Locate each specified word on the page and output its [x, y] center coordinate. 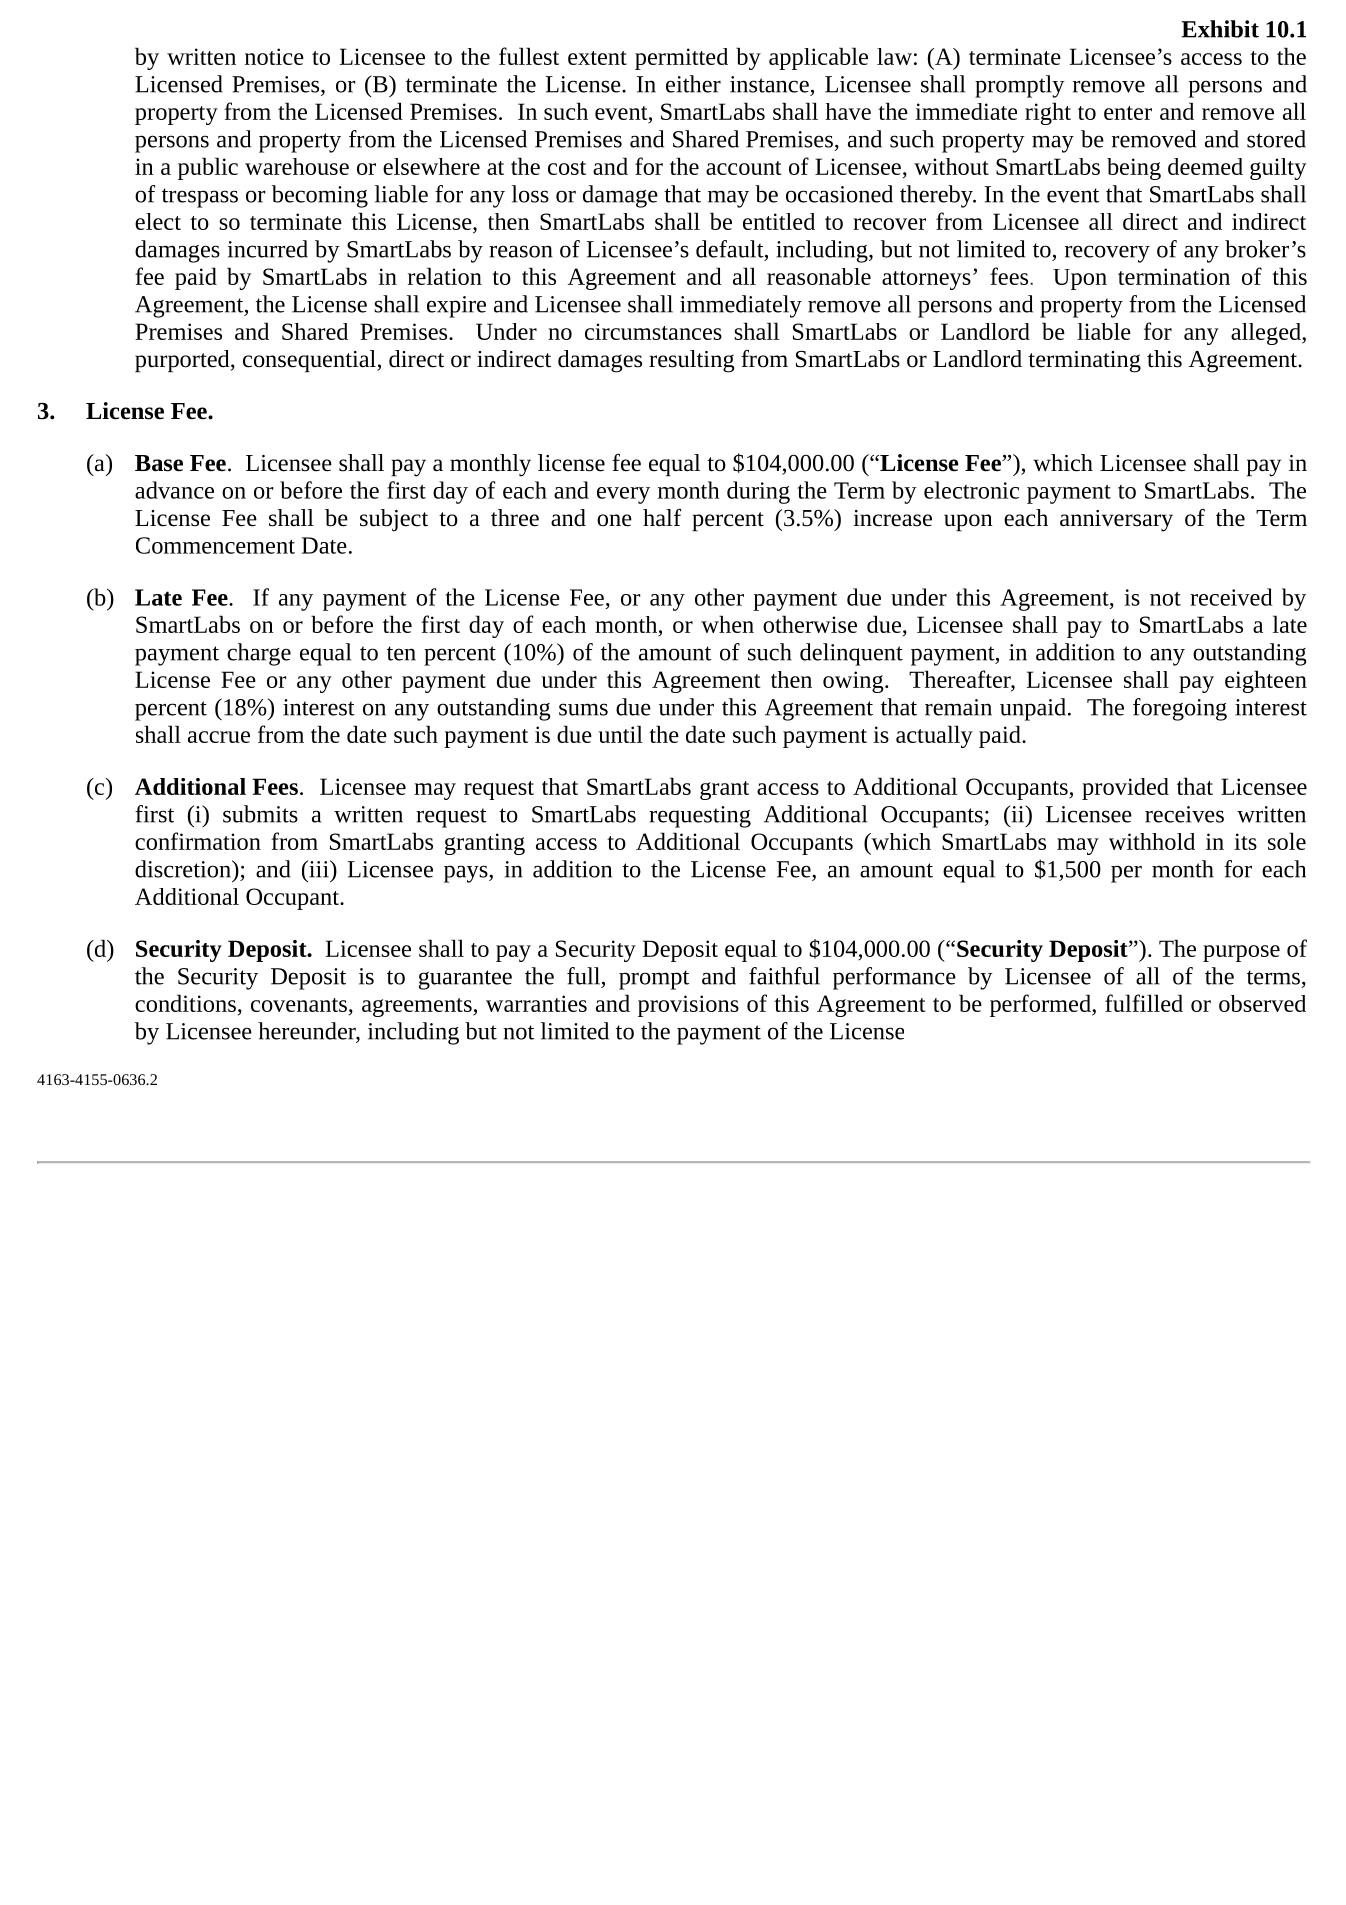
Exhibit [1220, 29]
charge [259, 654]
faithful [784, 976]
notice [274, 56]
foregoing [1180, 709]
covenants [299, 1005]
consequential [310, 361]
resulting [692, 361]
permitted [681, 59]
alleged [1267, 334]
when [727, 624]
